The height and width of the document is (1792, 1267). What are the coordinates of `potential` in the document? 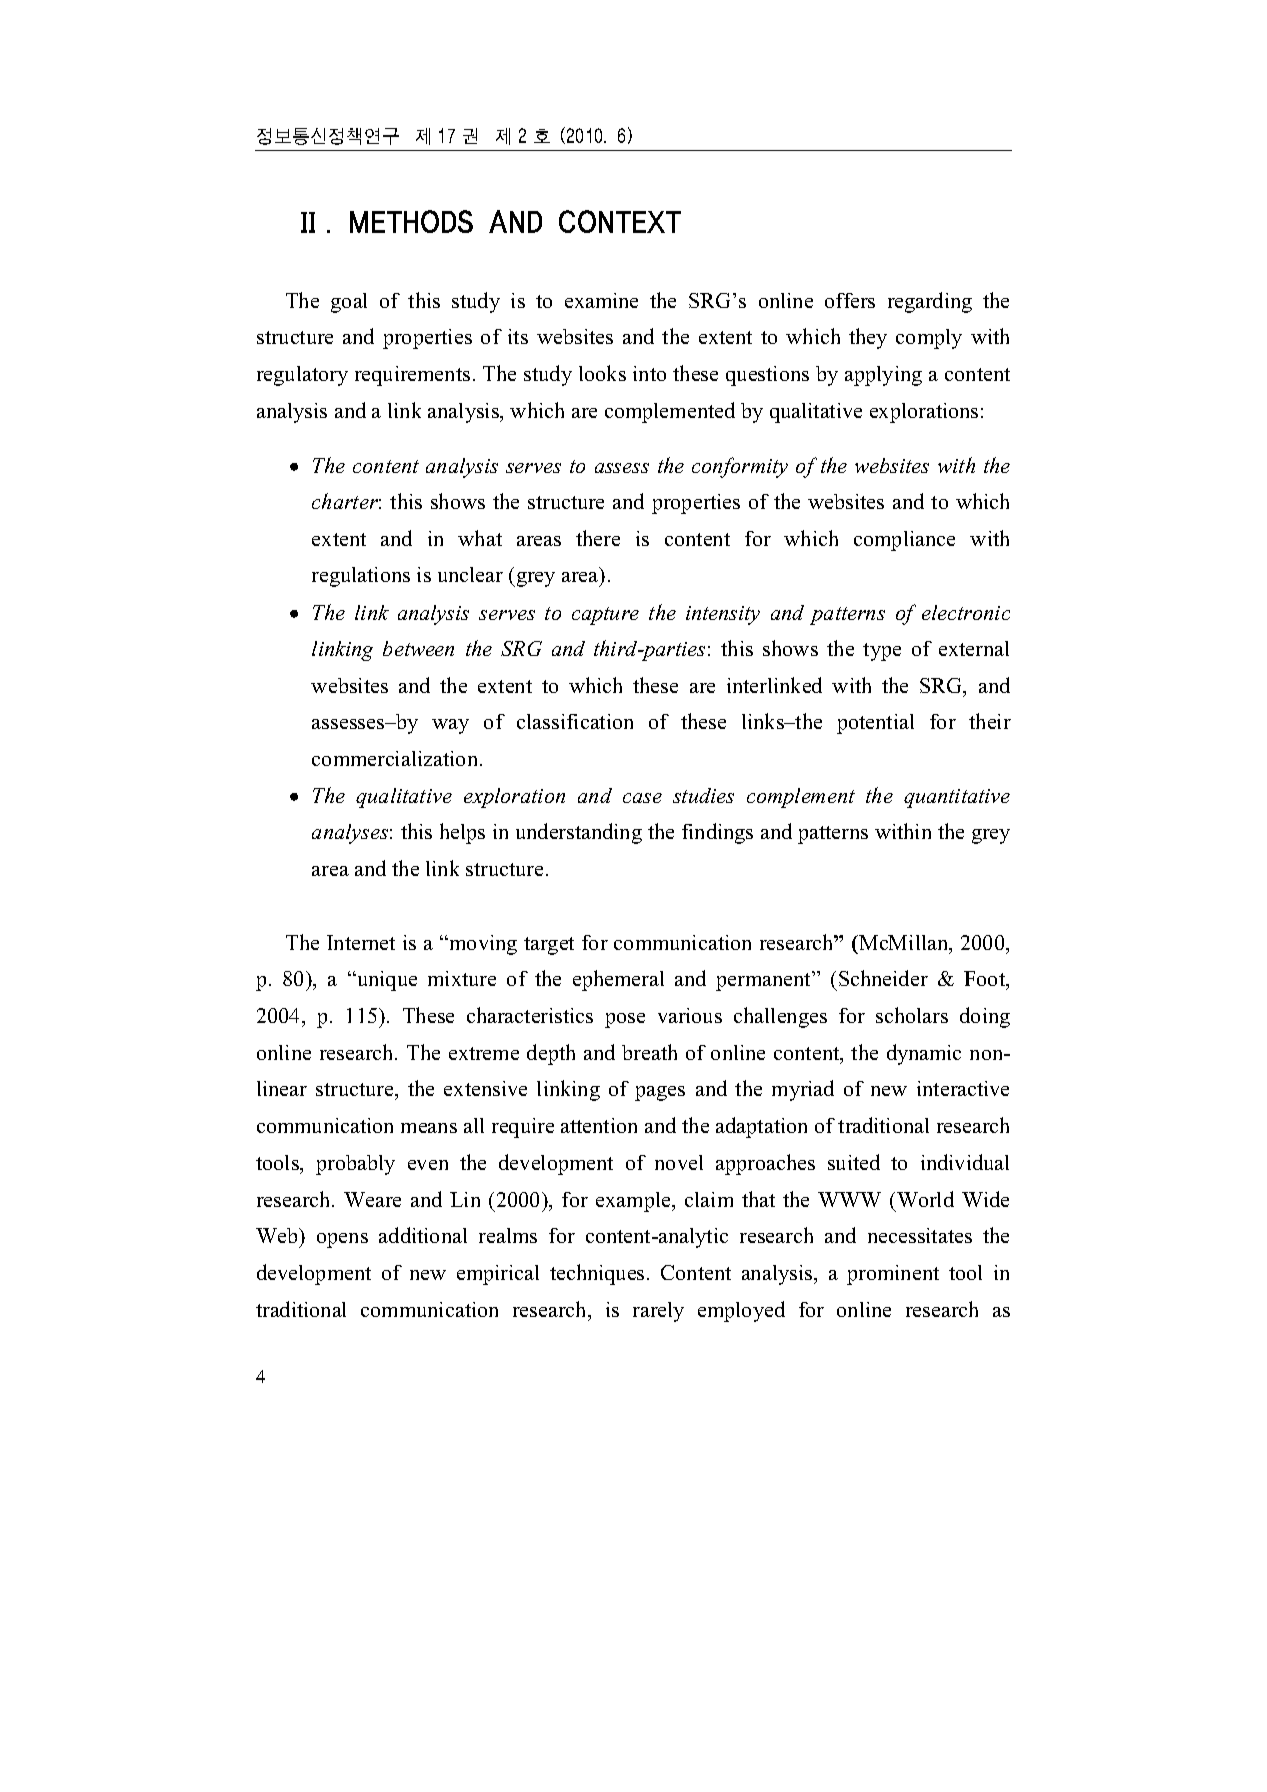 It's located at (875, 724).
